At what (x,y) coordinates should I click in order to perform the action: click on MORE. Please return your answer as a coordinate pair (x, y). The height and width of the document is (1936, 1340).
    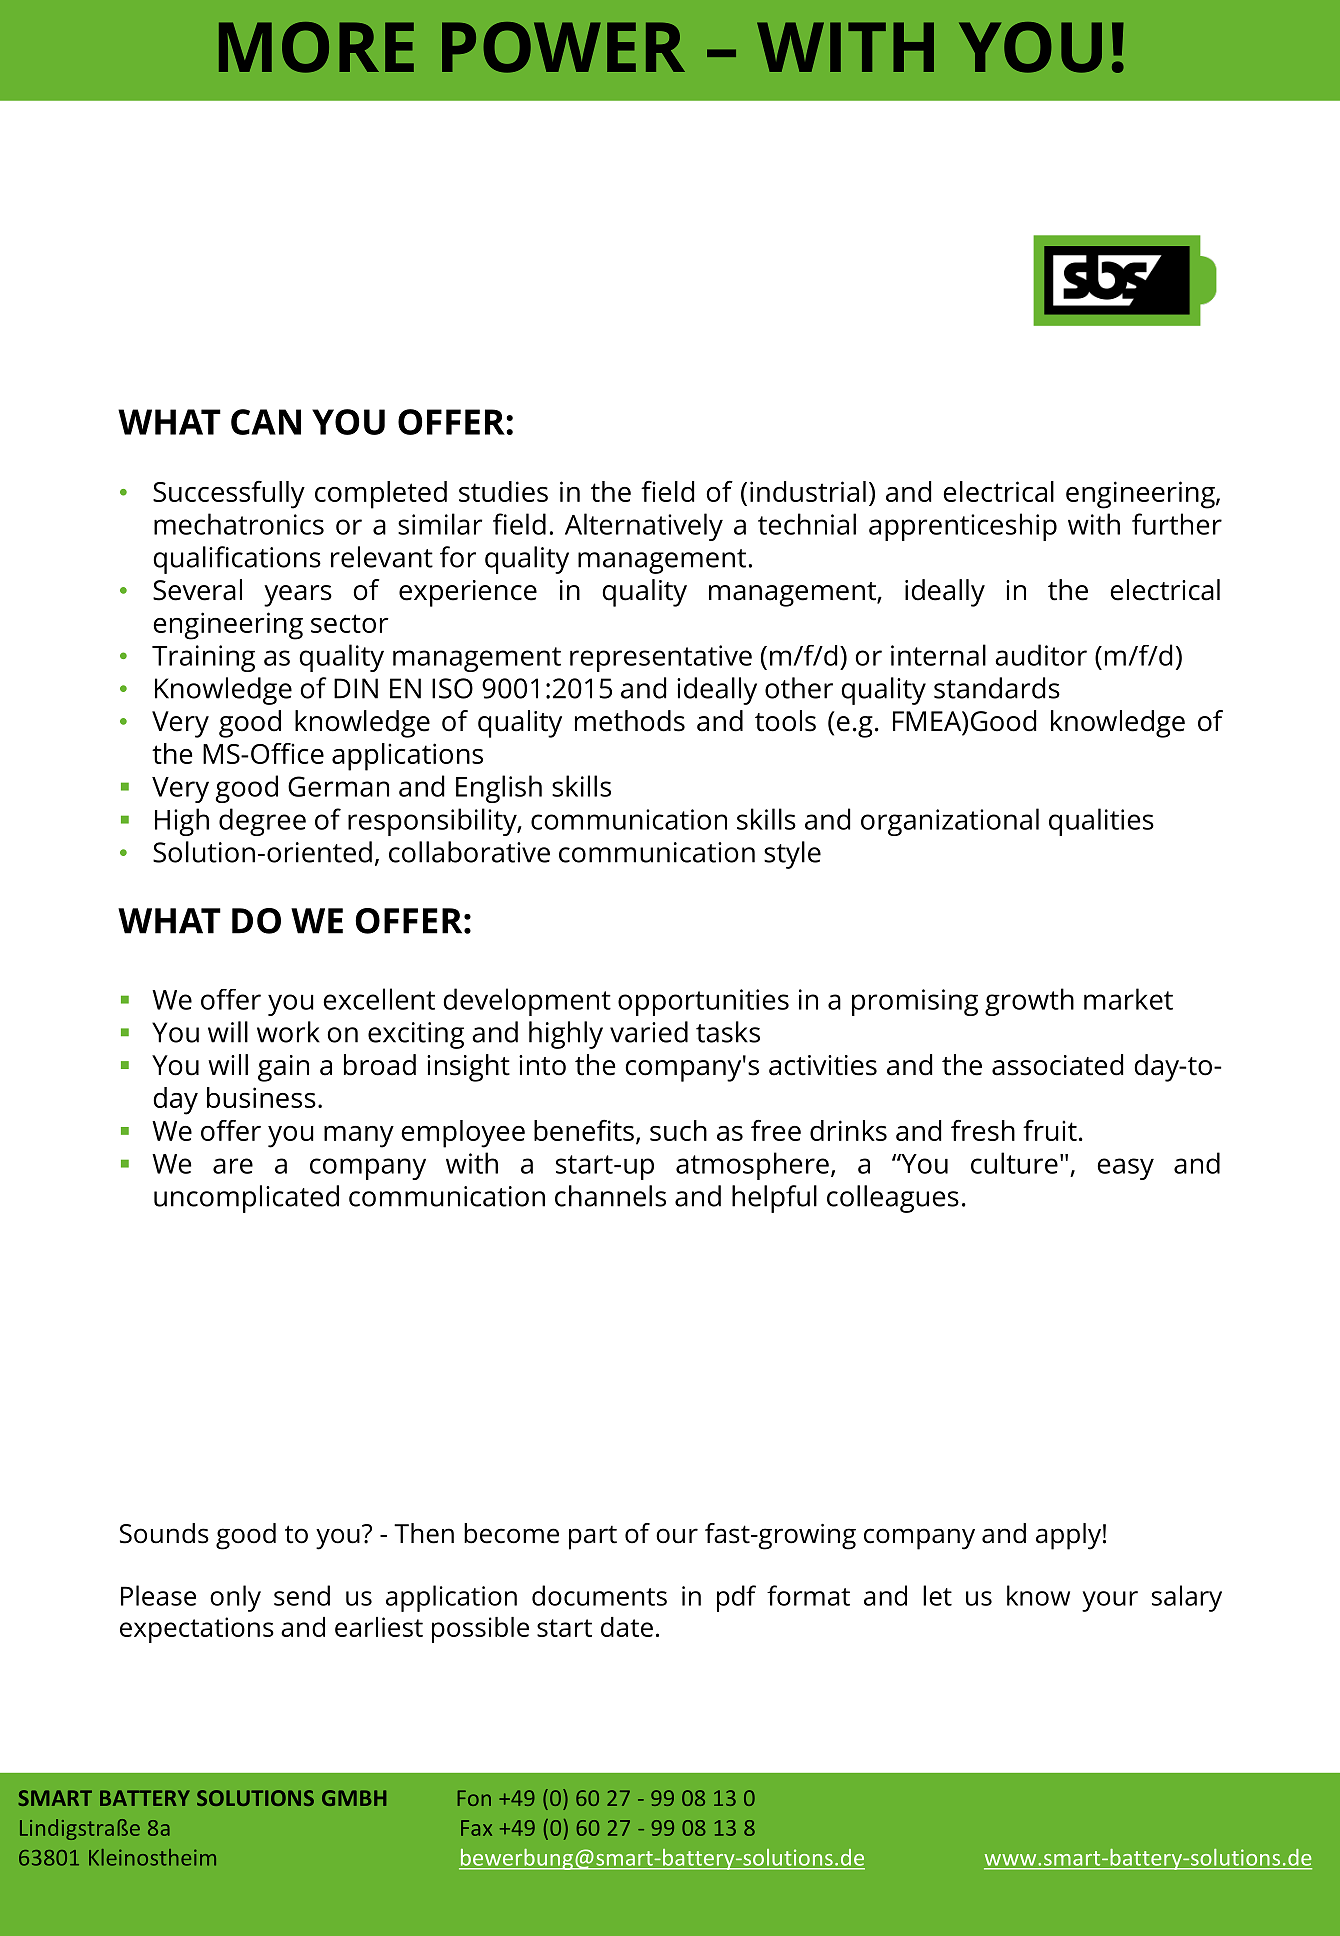
    Looking at the image, I should click on (316, 47).
